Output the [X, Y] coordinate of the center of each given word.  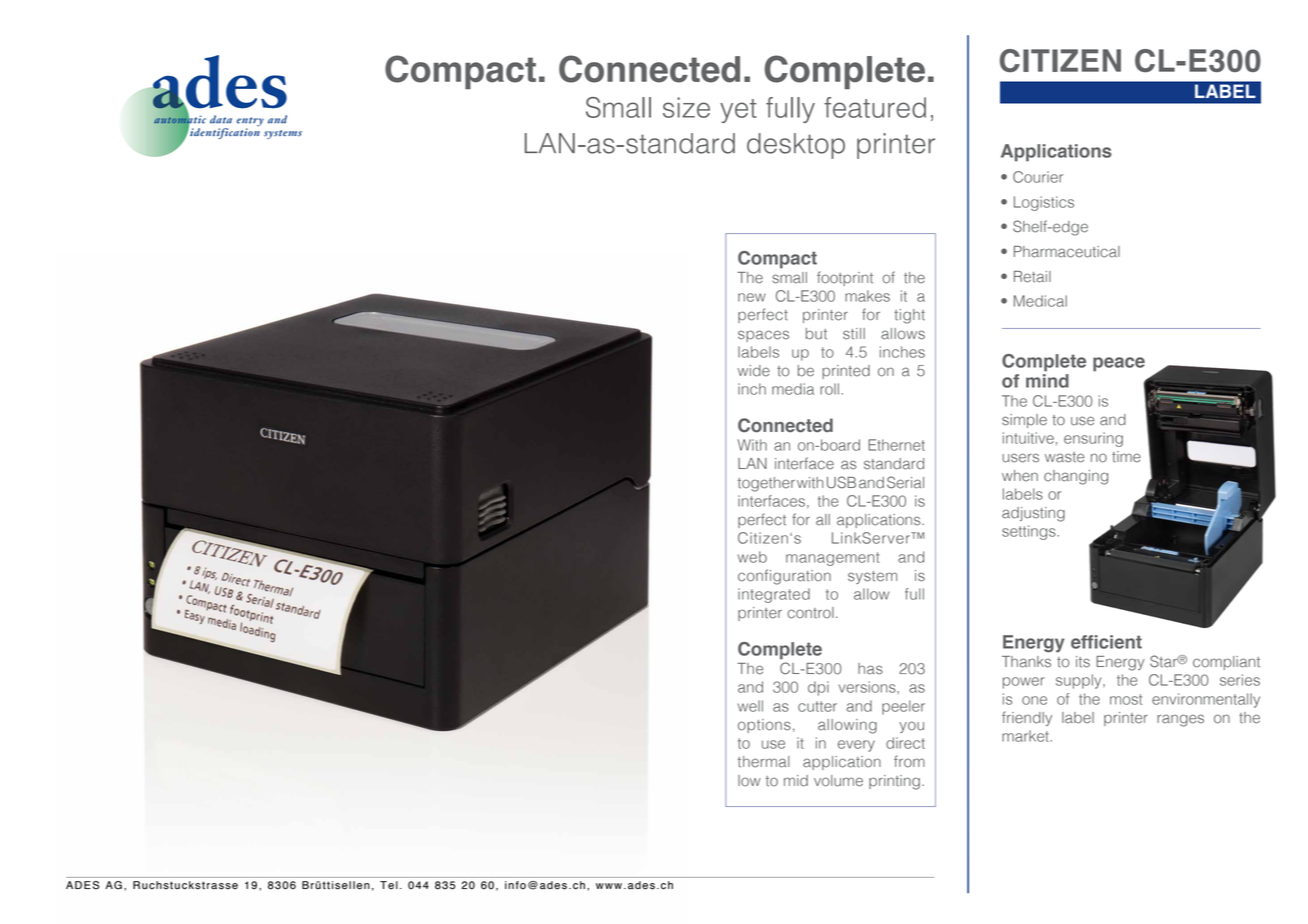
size [686, 107]
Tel [389, 885]
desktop [796, 146]
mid [796, 781]
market [1026, 736]
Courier [1038, 177]
